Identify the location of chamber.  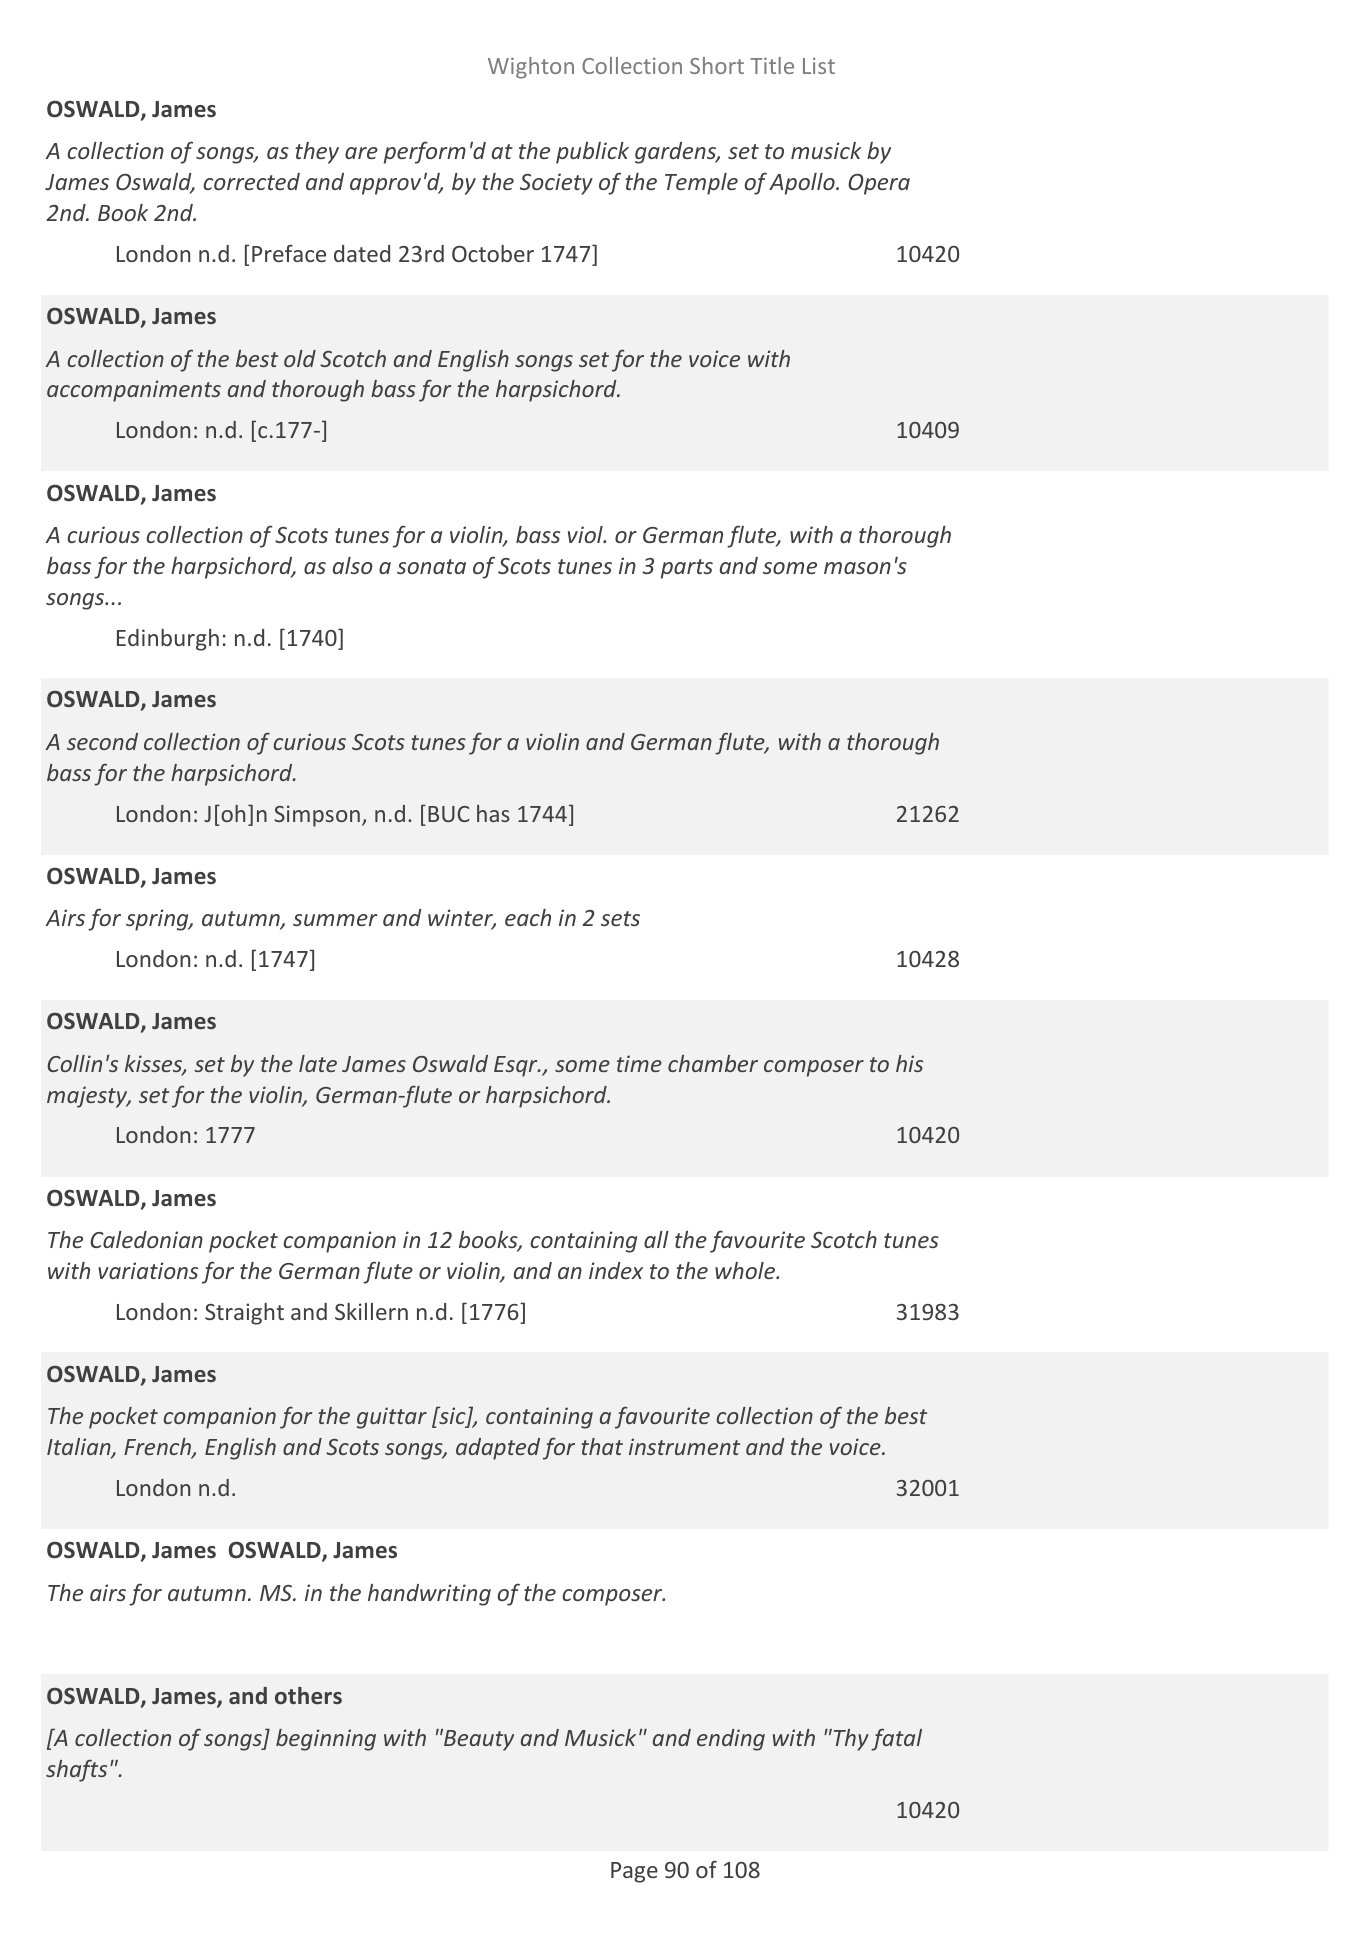
(713, 1063).
